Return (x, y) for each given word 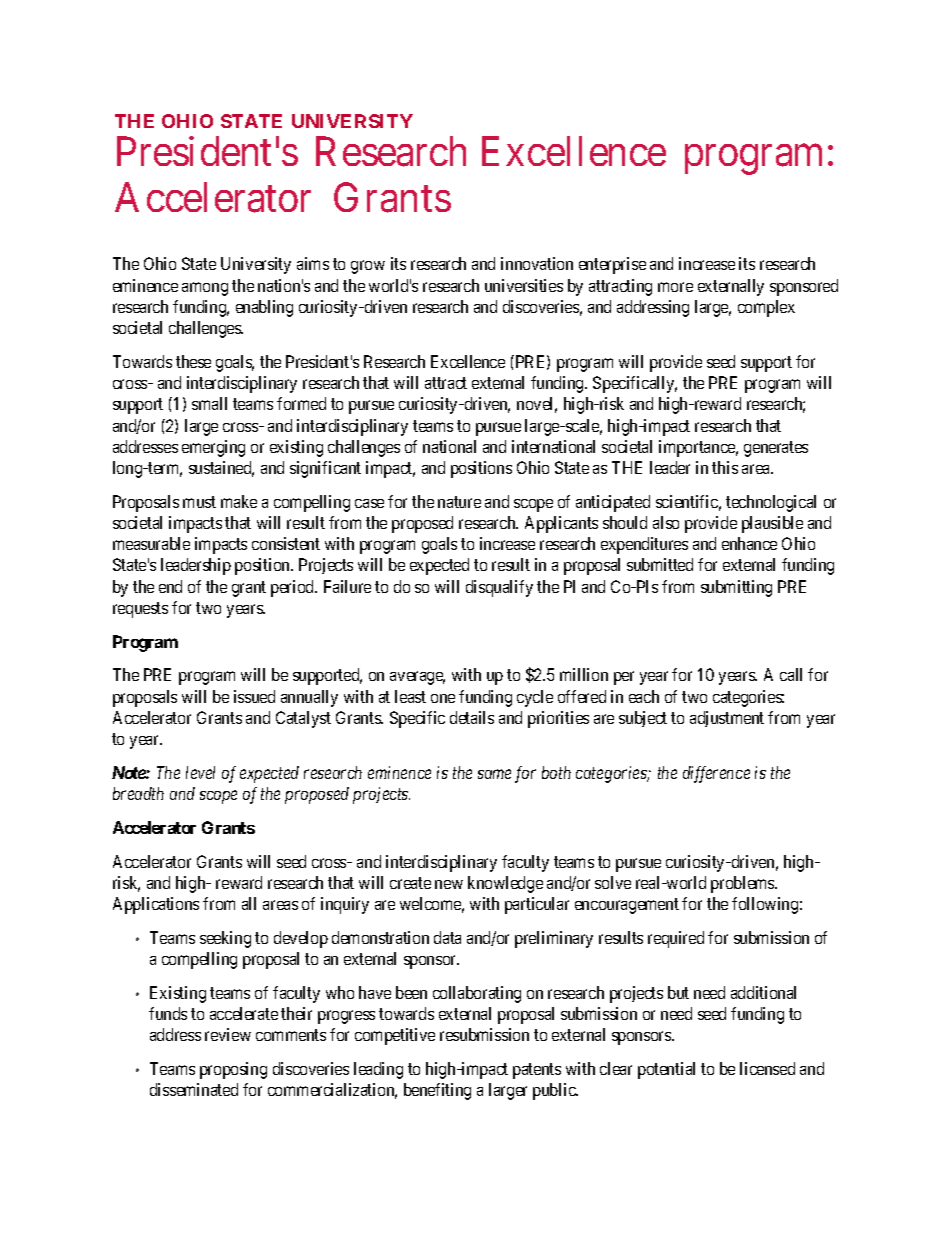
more (675, 287)
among (205, 289)
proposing (233, 1070)
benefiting (437, 1091)
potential (666, 1070)
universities (524, 285)
